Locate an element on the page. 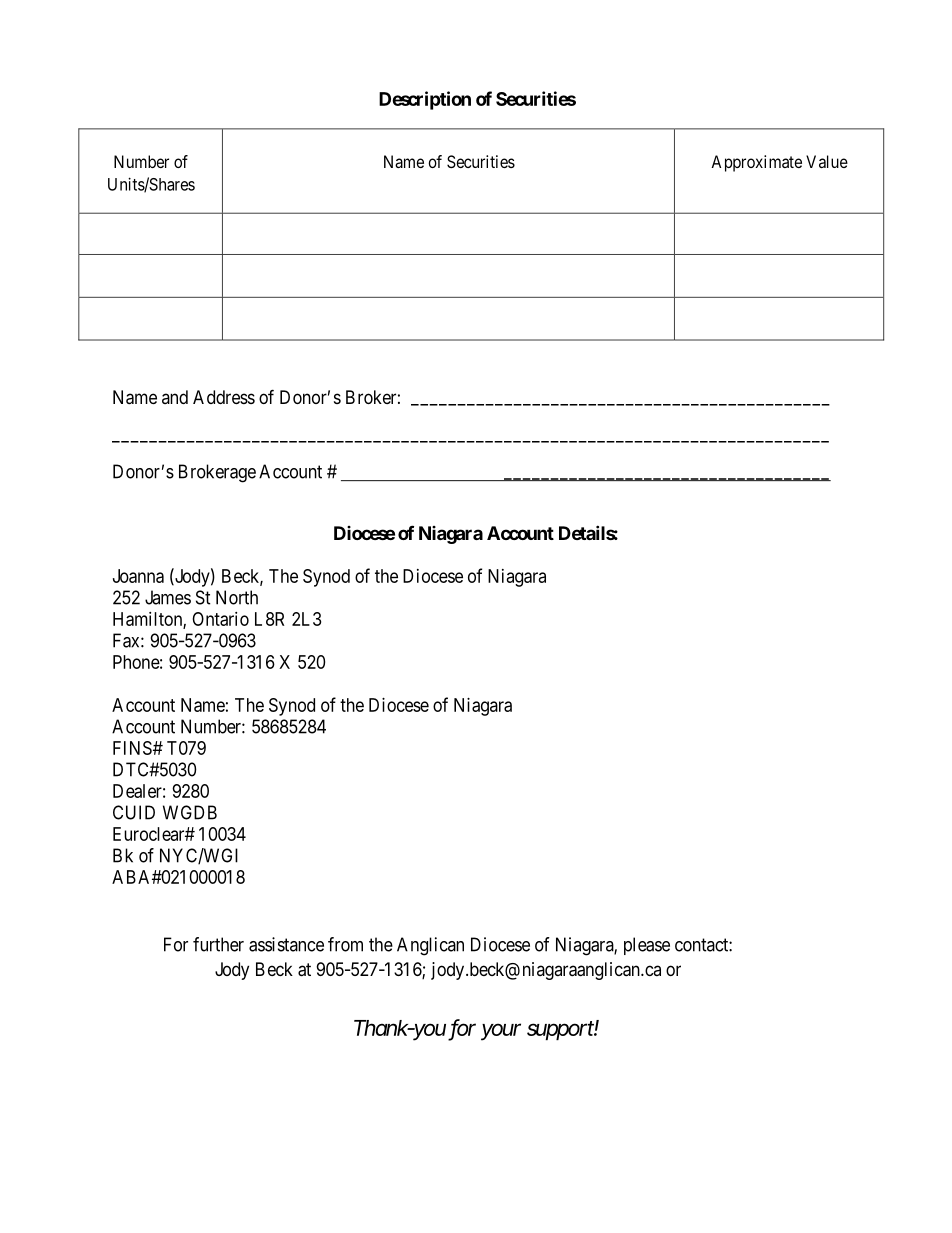 This image has height=1233, width=952. Ontario is located at coordinates (220, 619).
